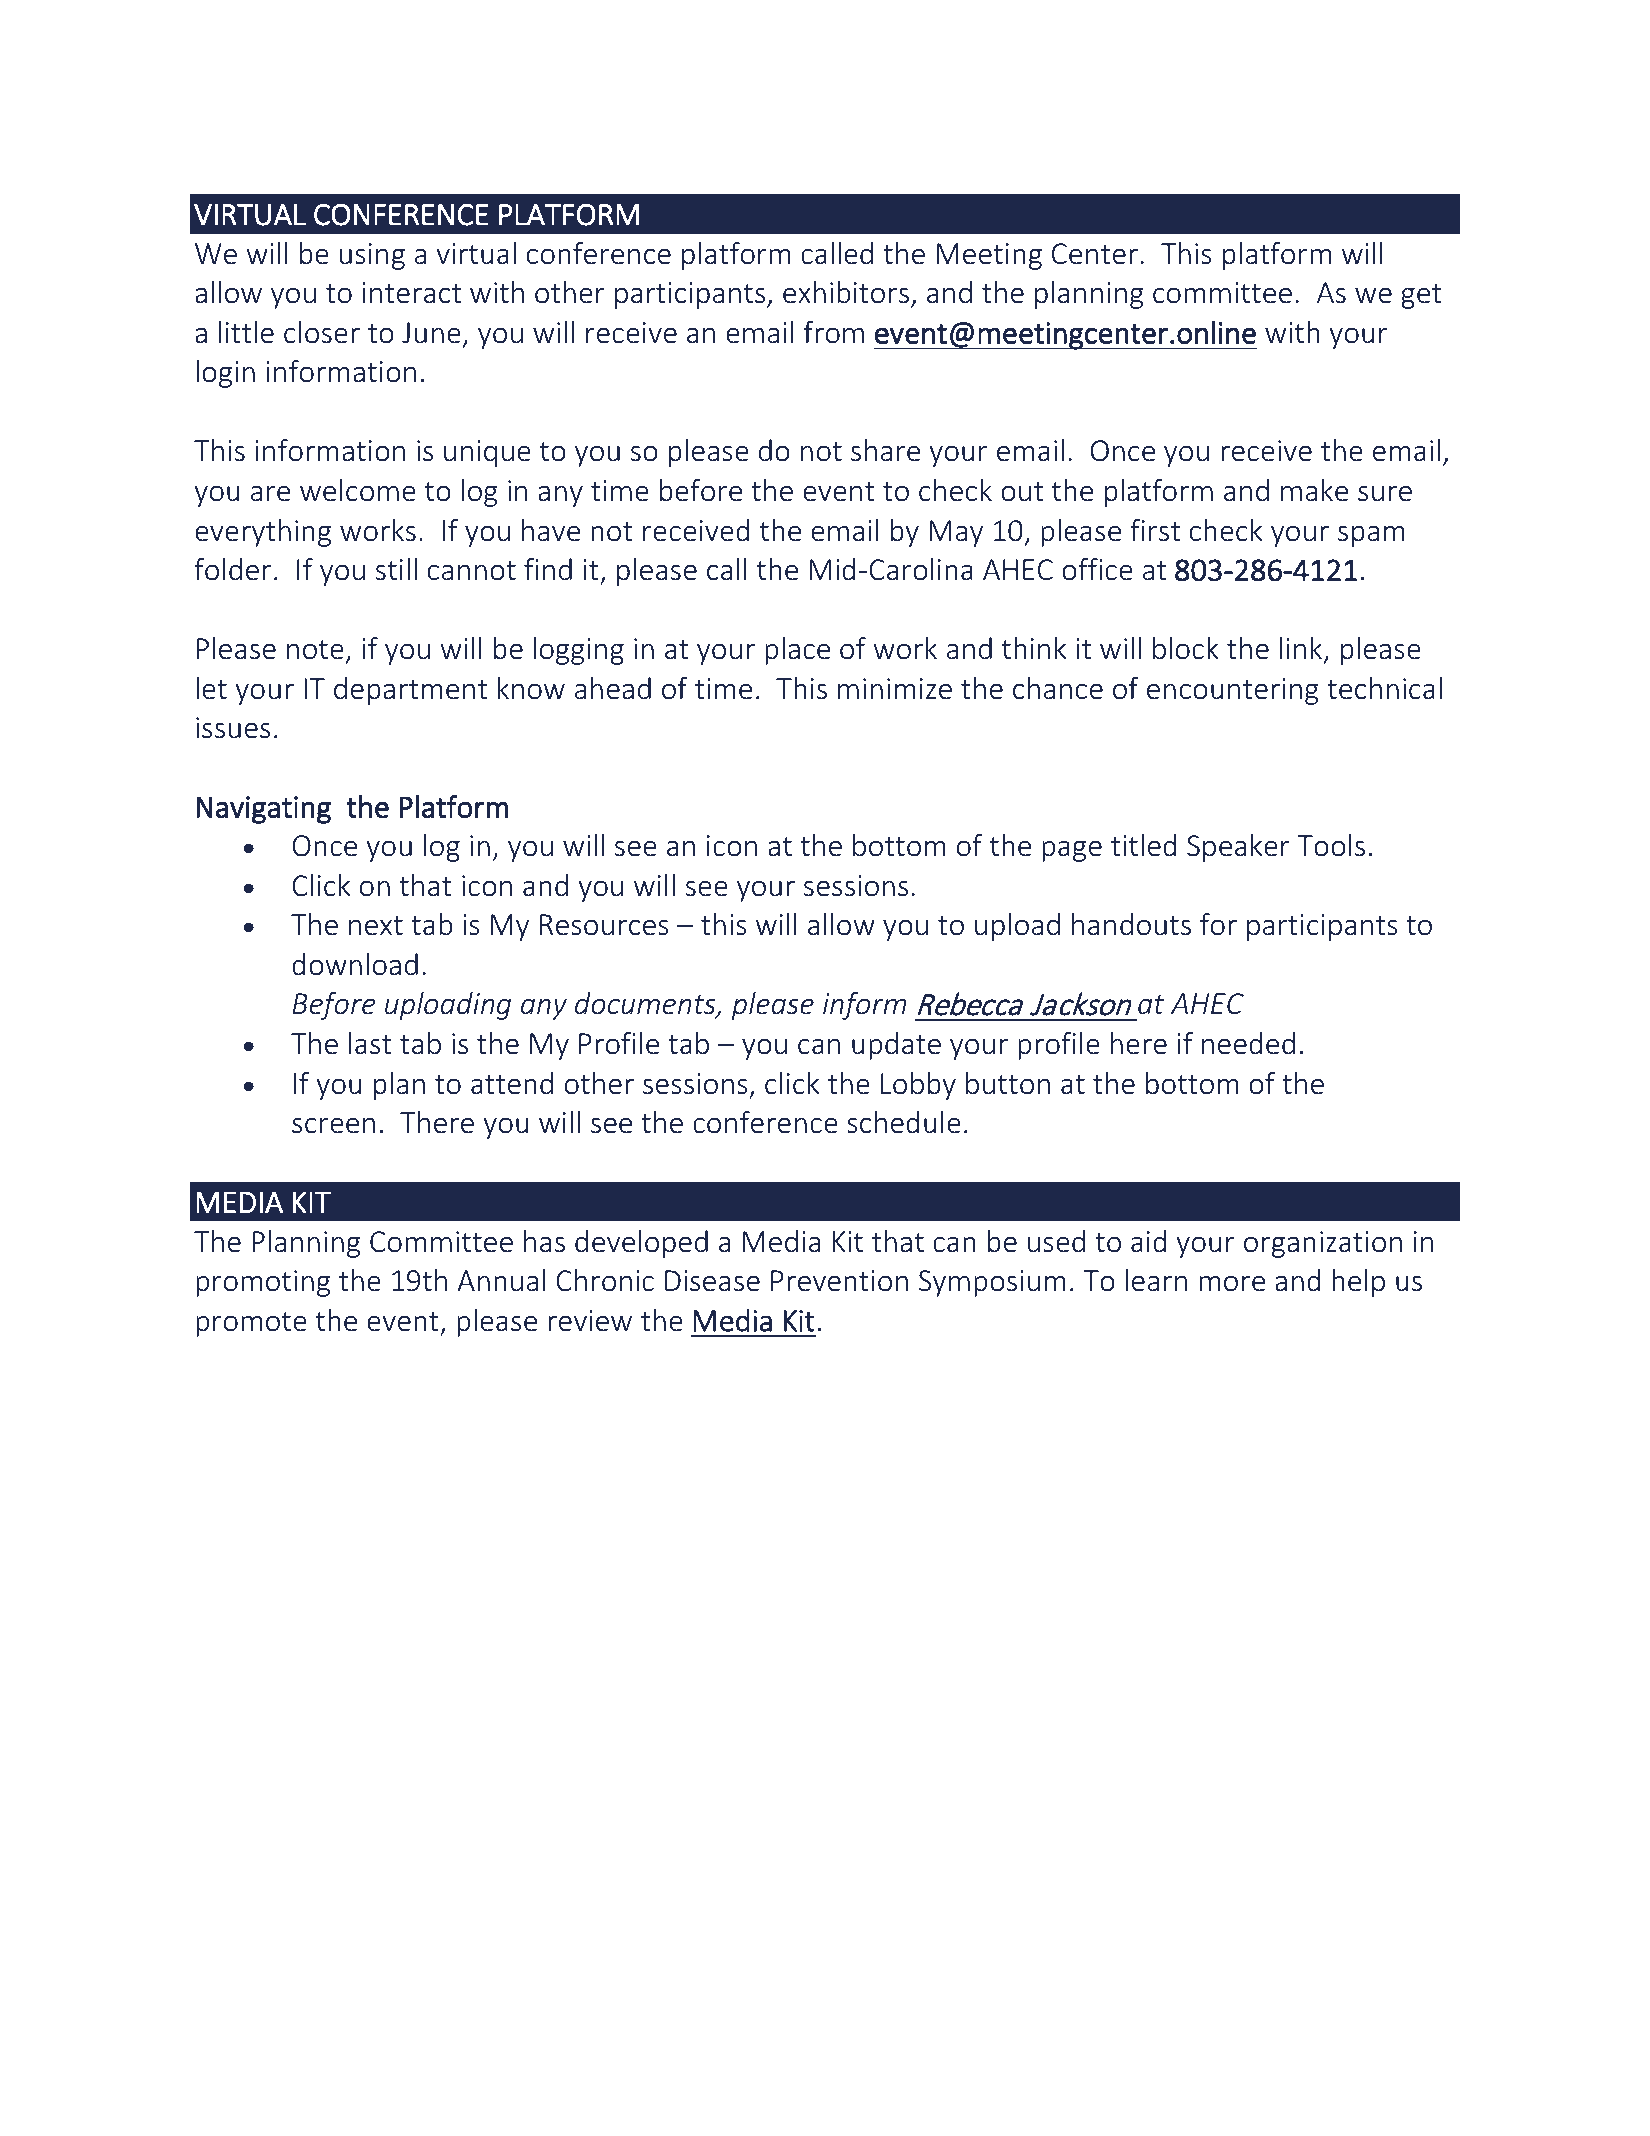  Describe the element at coordinates (263, 1283) in the document. I see `promoting` at that location.
